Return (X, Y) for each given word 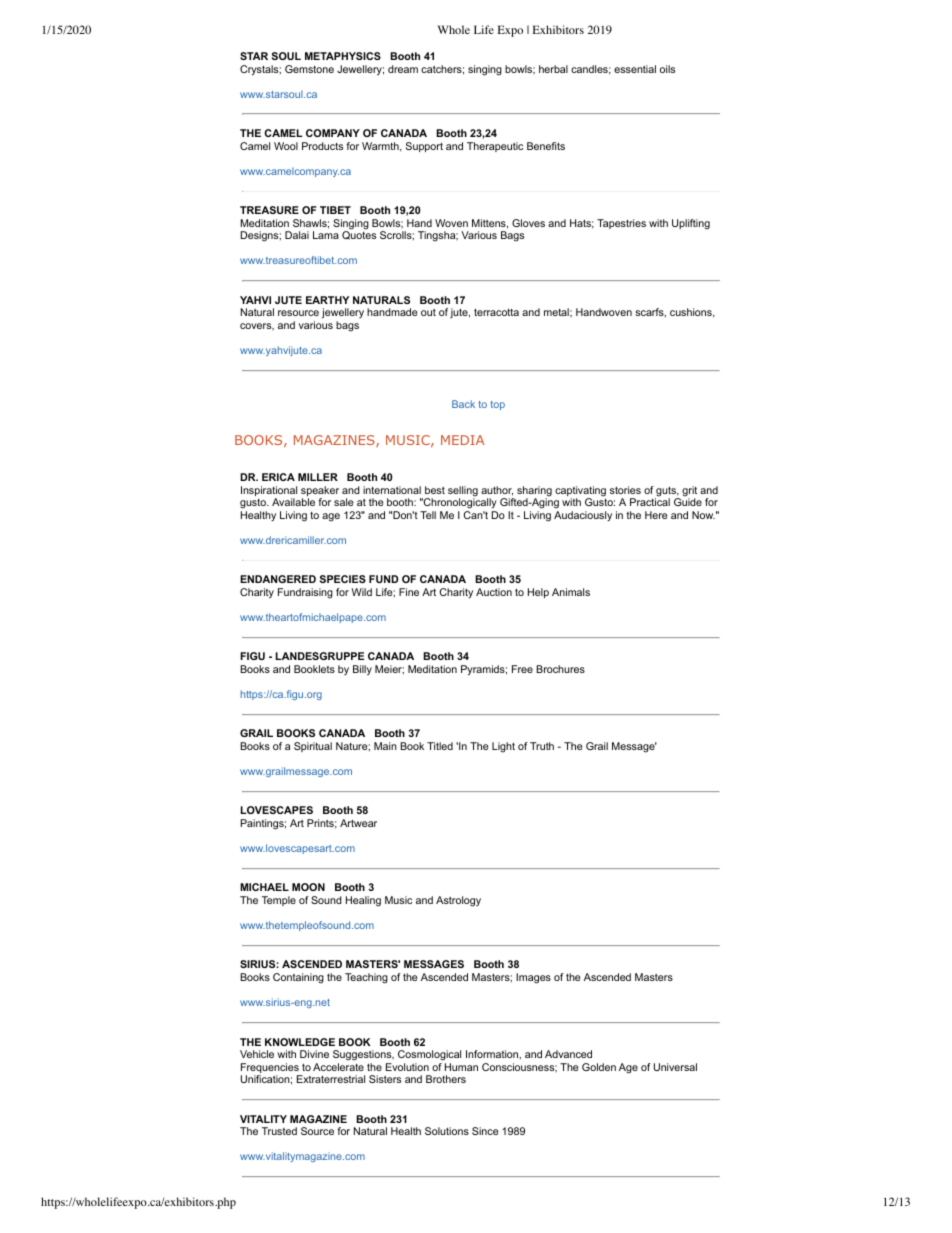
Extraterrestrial (331, 1079)
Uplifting (691, 224)
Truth (542, 746)
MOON (308, 887)
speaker (320, 492)
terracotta (496, 312)
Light (503, 747)
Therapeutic (495, 147)
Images (533, 978)
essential (635, 69)
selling (463, 492)
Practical (650, 501)
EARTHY (327, 300)
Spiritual (313, 747)
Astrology (458, 901)
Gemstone (309, 69)
